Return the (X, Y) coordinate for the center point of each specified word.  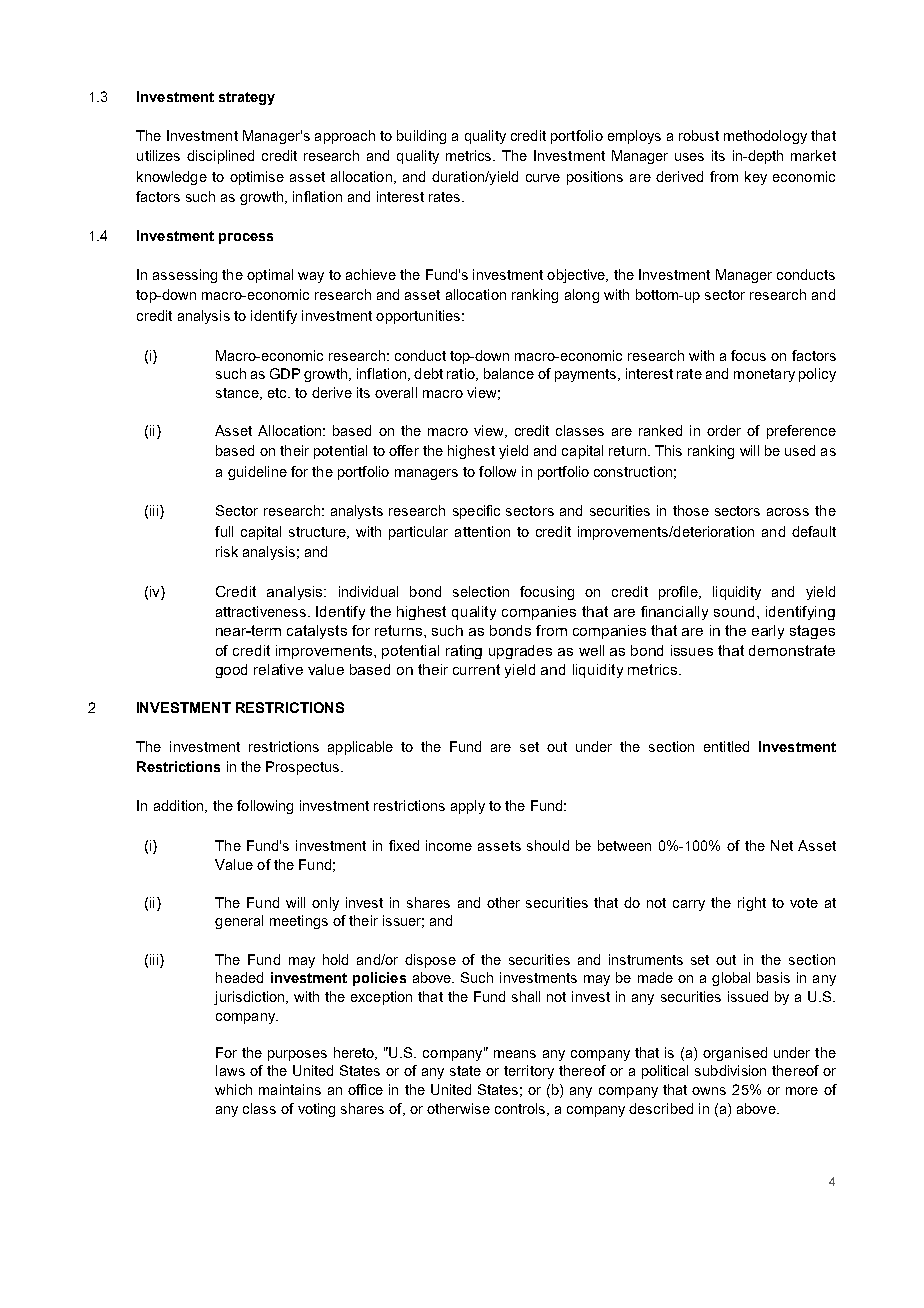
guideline (257, 473)
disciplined (220, 157)
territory (529, 1072)
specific (476, 512)
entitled (726, 746)
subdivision (730, 1070)
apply (468, 807)
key (756, 178)
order (724, 430)
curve (543, 178)
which (233, 1089)
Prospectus (302, 768)
